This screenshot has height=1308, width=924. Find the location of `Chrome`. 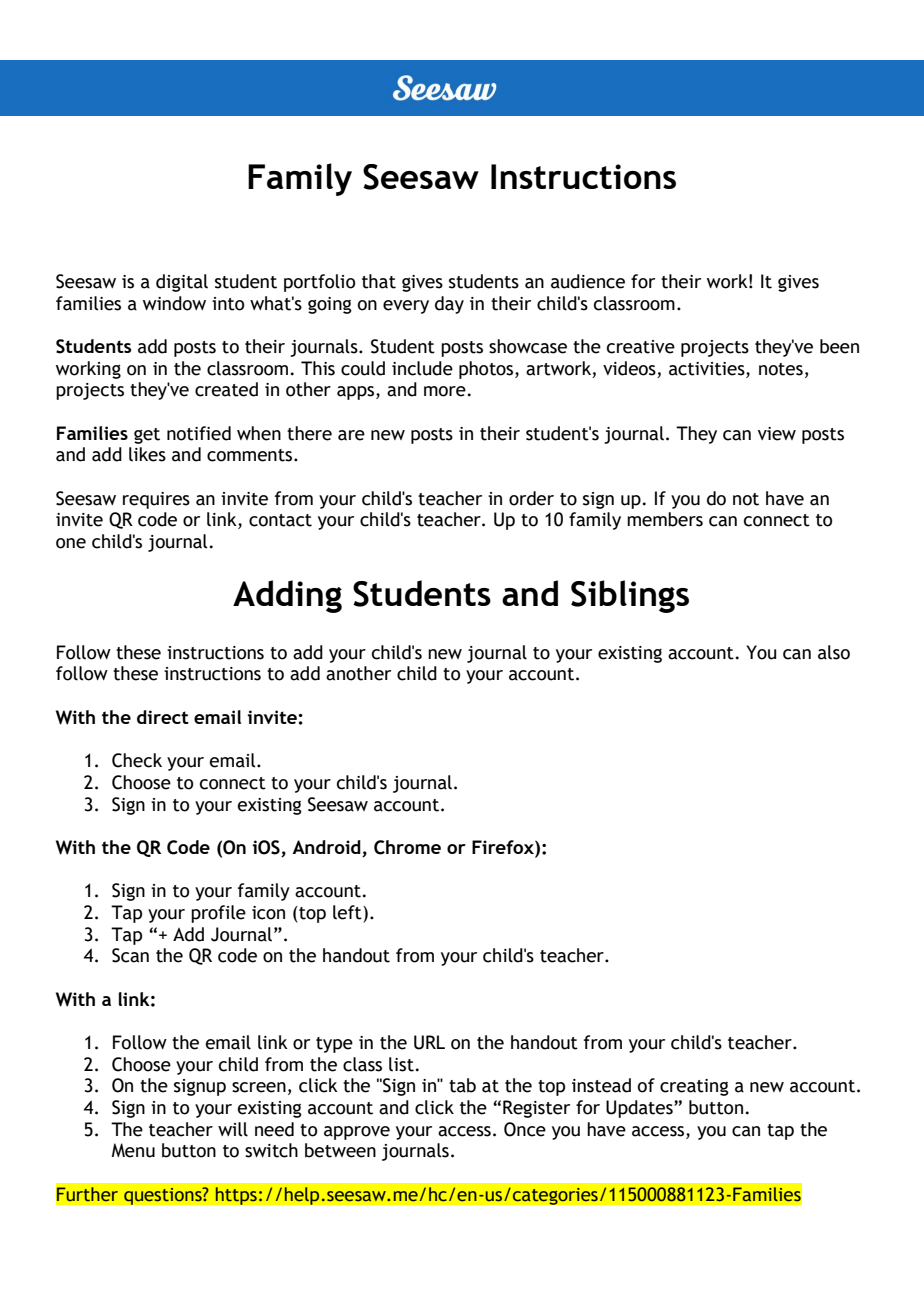

Chrome is located at coordinates (407, 847).
